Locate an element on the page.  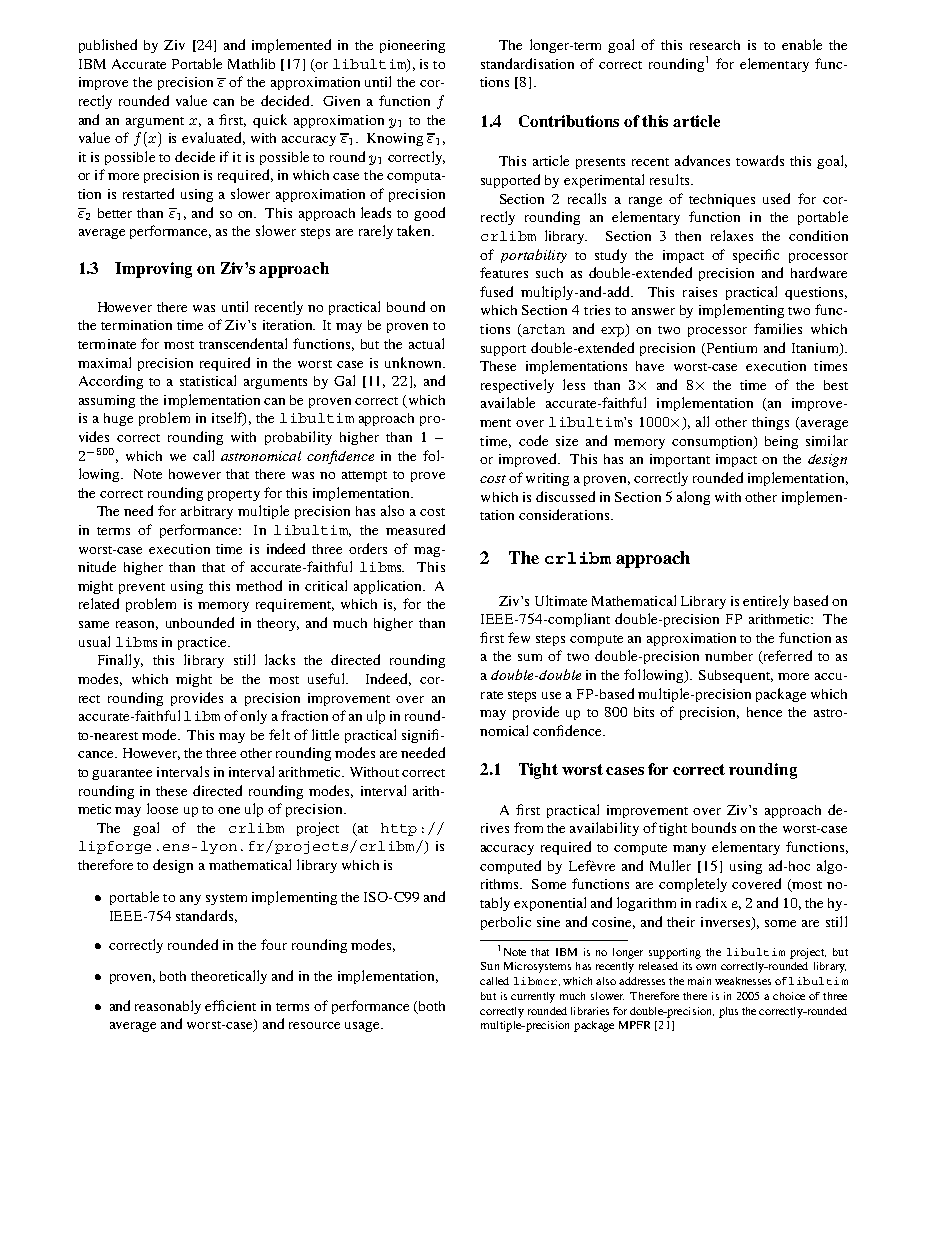
published is located at coordinates (108, 46).
